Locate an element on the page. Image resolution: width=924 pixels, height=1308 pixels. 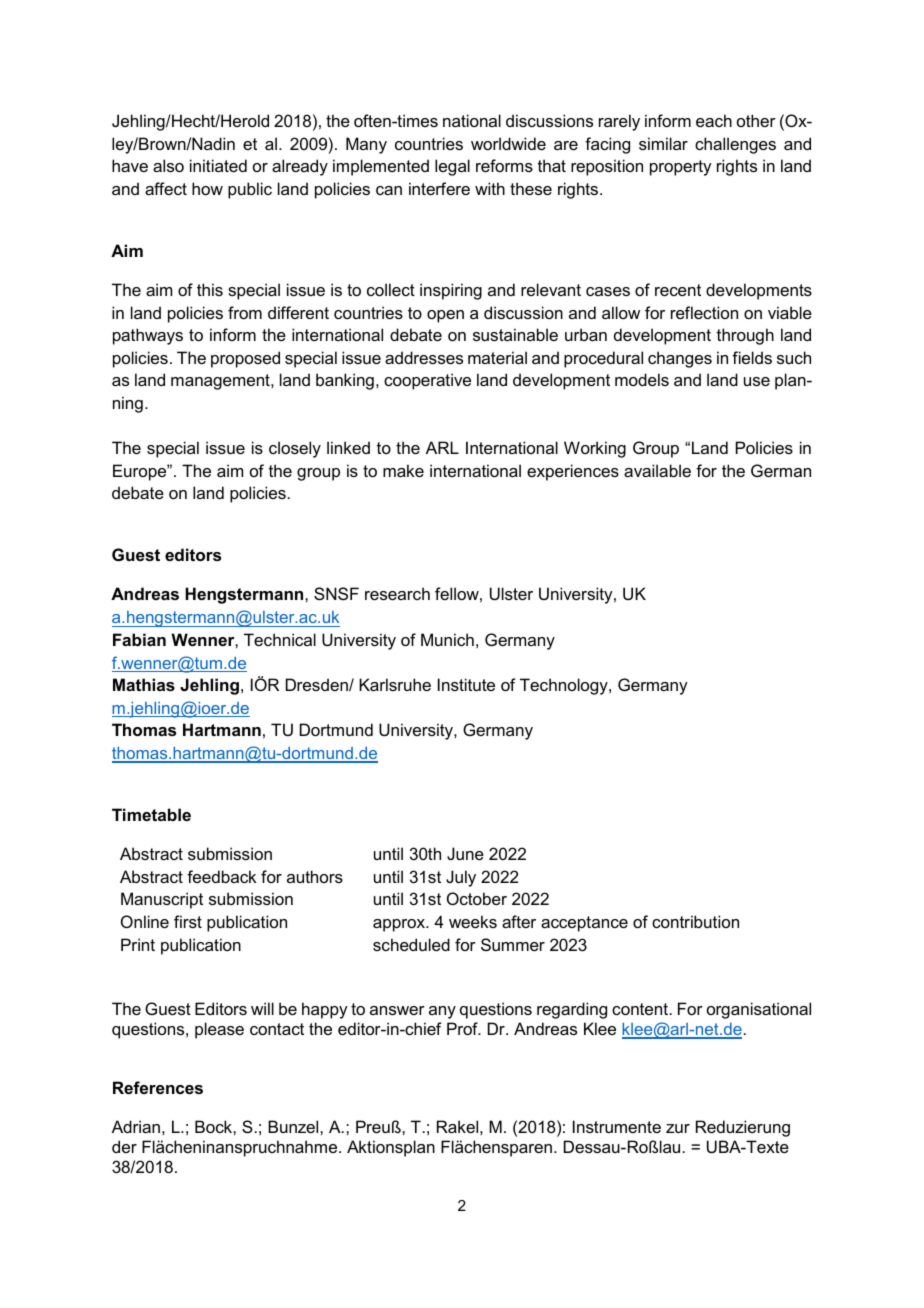
legal is located at coordinates (452, 167).
